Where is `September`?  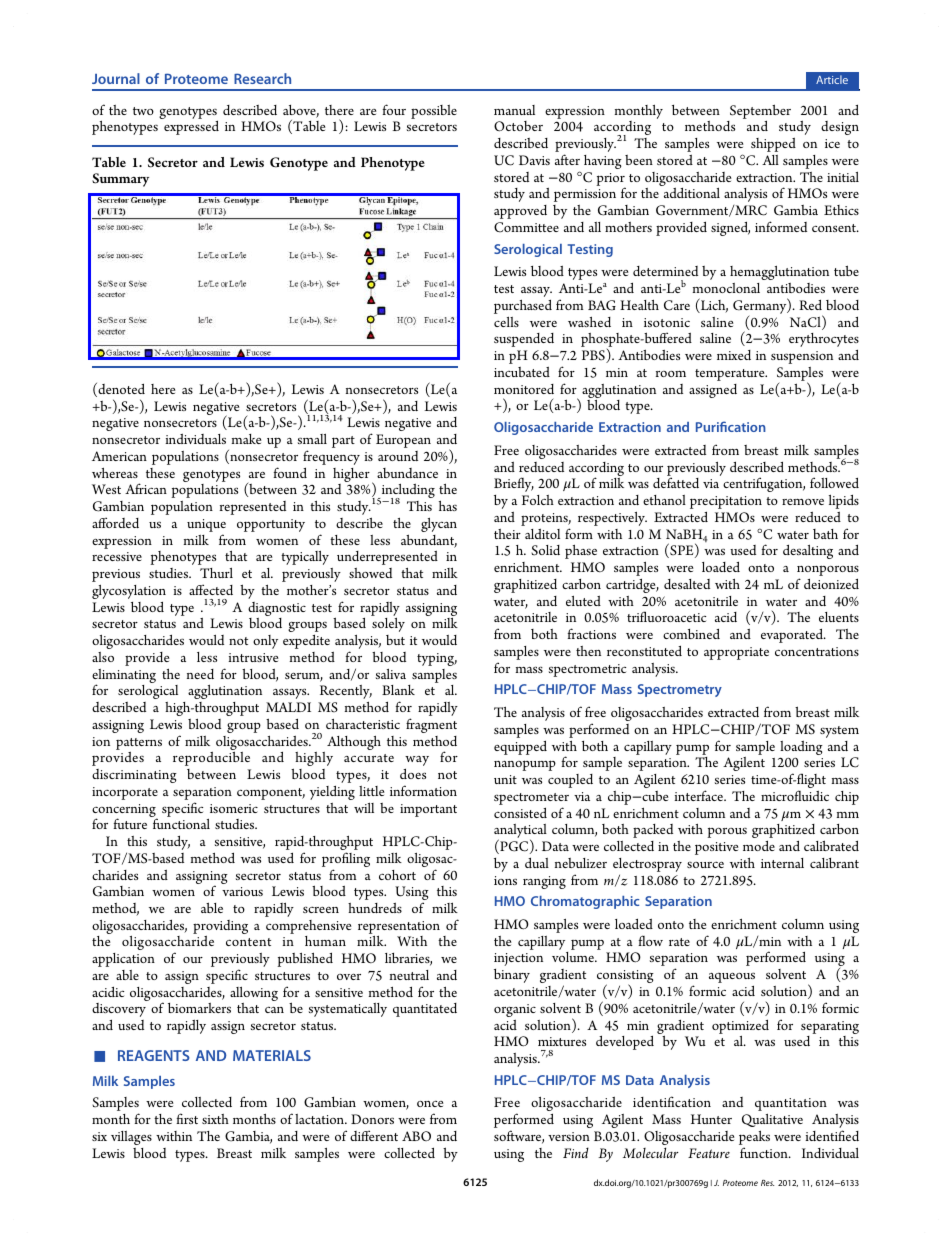
September is located at coordinates (759, 113).
